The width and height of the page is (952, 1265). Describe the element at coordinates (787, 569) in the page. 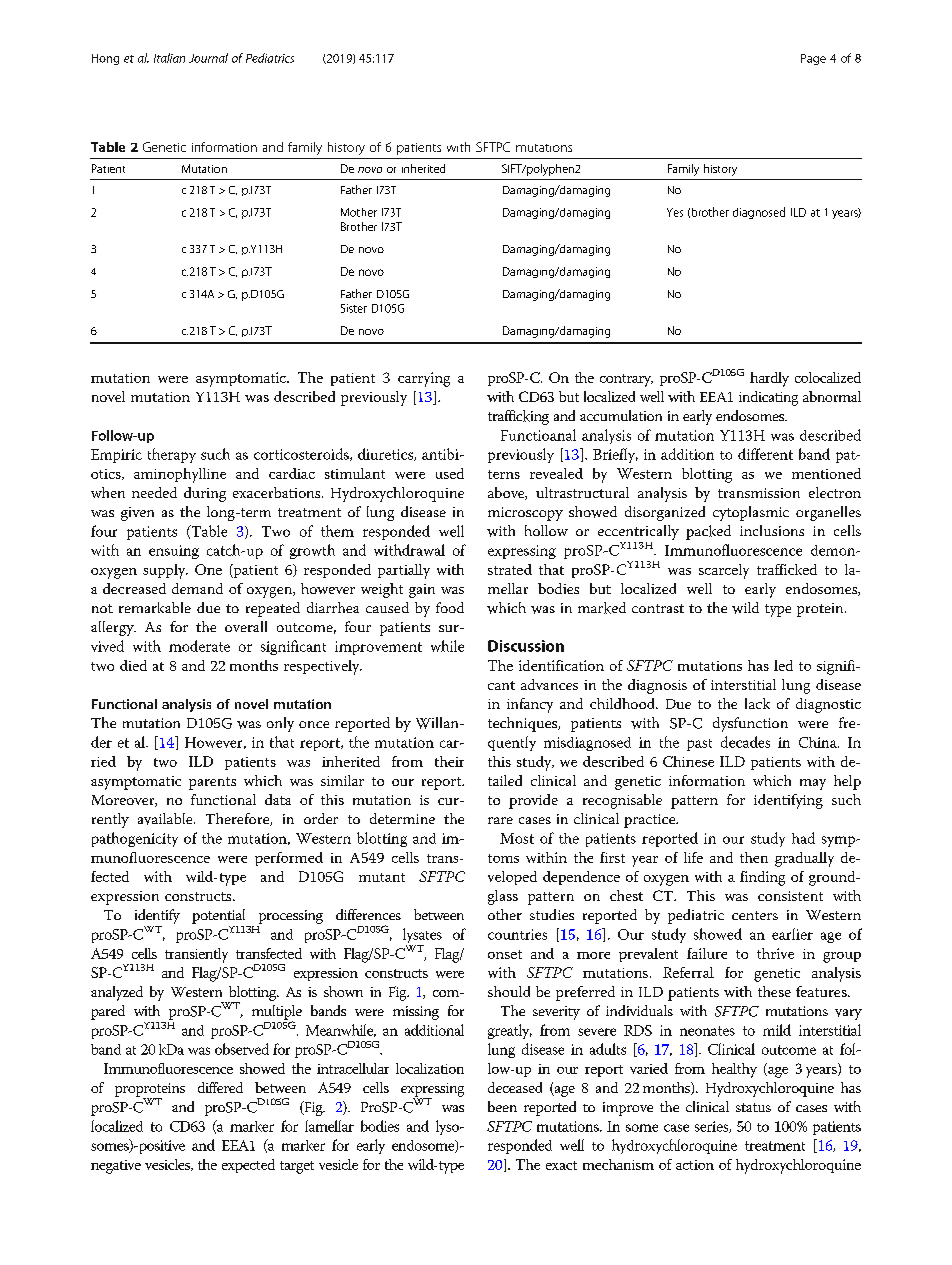

I see `trafficked` at that location.
